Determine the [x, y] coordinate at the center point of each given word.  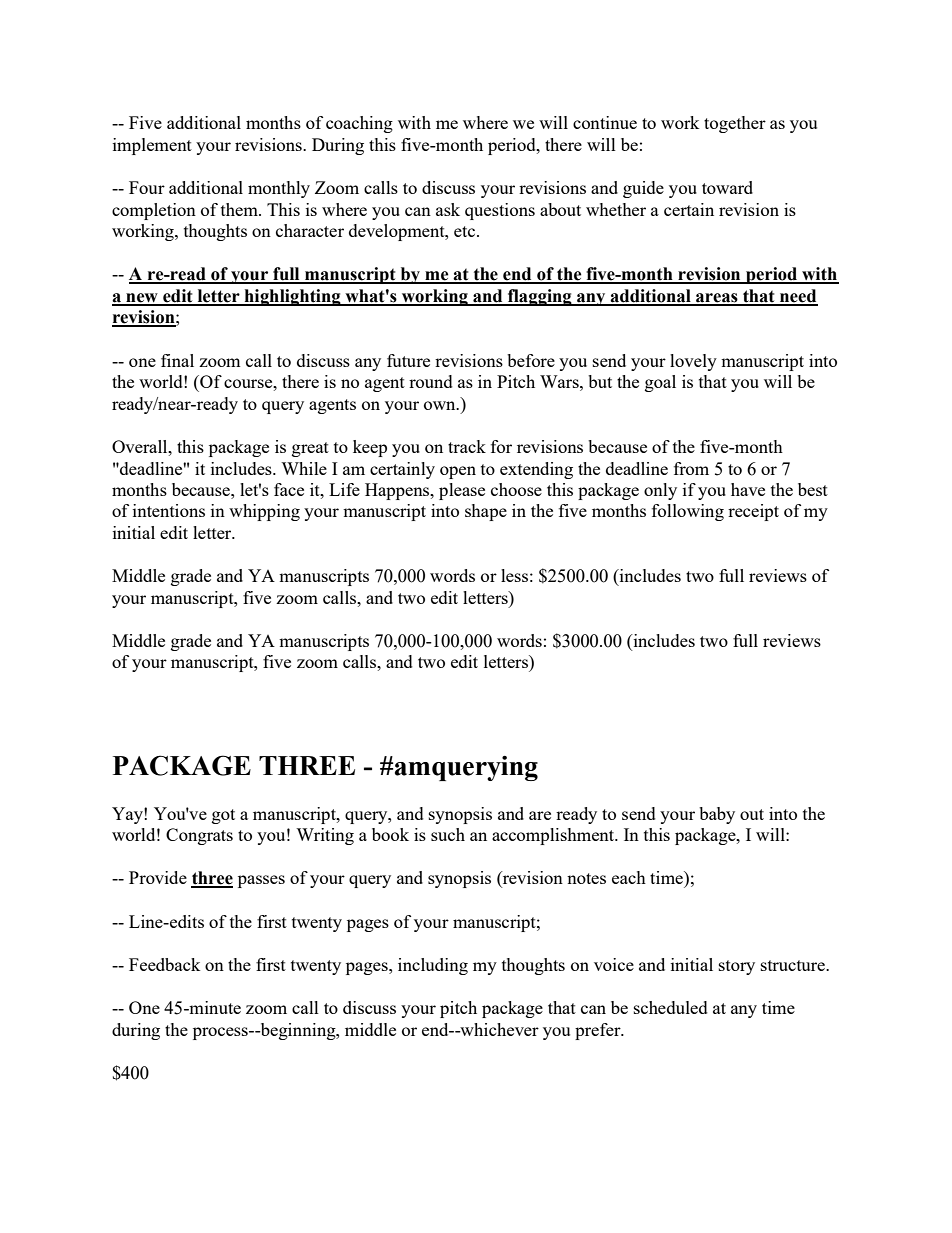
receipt [753, 512]
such [448, 834]
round [431, 381]
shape [486, 512]
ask [448, 209]
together [735, 124]
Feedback [164, 964]
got [223, 816]
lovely [693, 362]
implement [152, 146]
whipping [264, 512]
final [177, 360]
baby [717, 815]
